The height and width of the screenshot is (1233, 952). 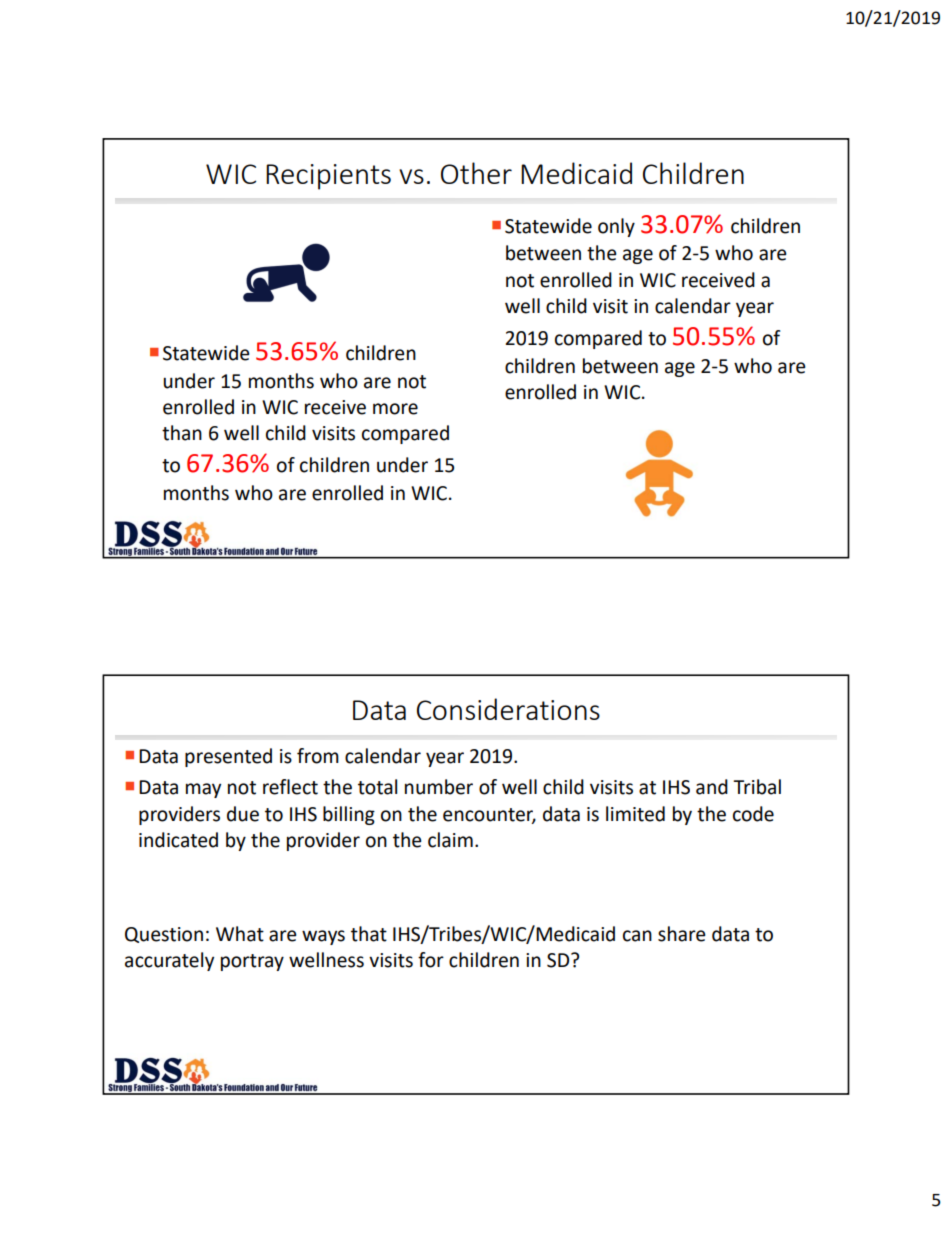 I want to click on only, so click(x=616, y=227).
